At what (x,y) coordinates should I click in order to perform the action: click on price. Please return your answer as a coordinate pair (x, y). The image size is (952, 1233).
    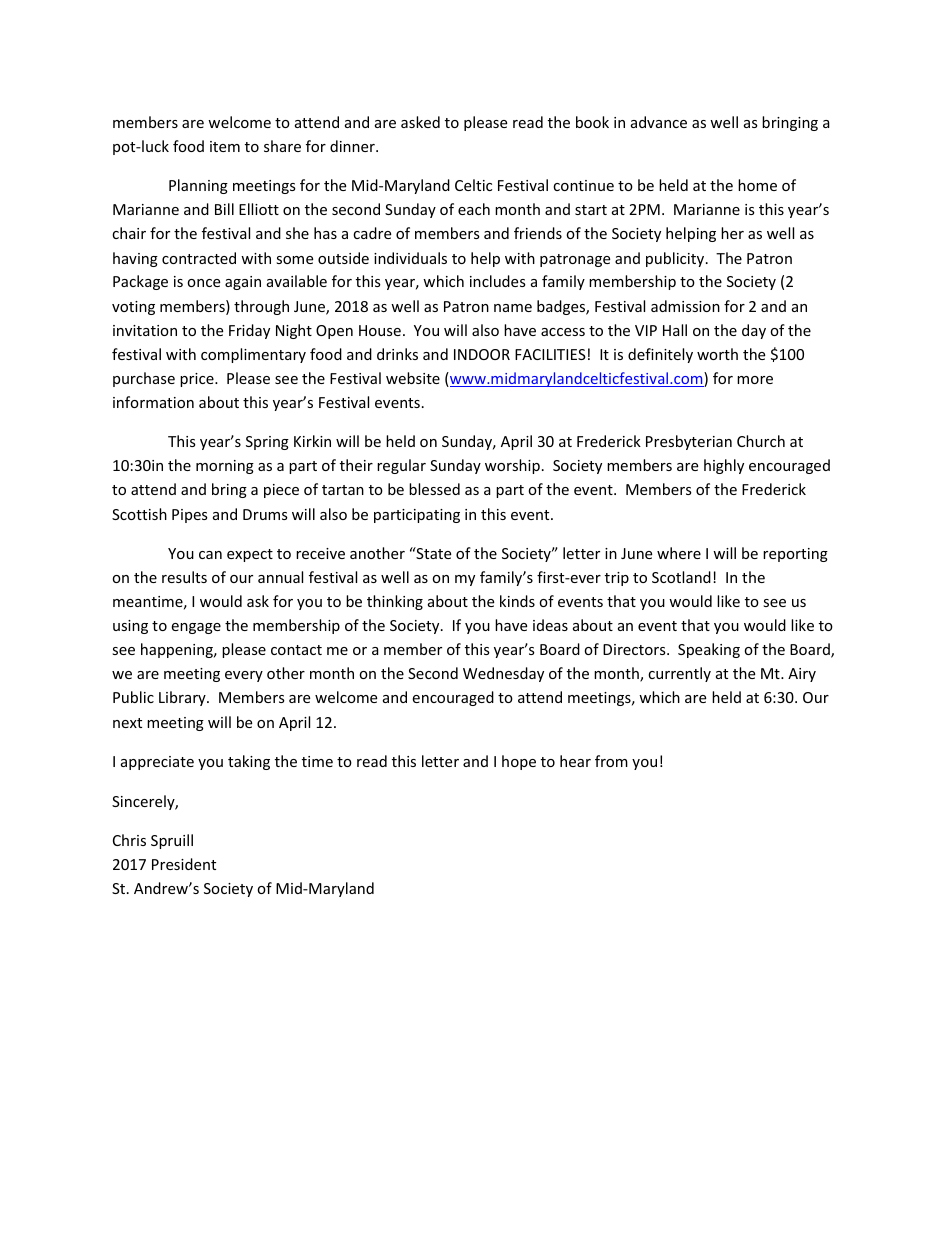
    Looking at the image, I should click on (198, 380).
